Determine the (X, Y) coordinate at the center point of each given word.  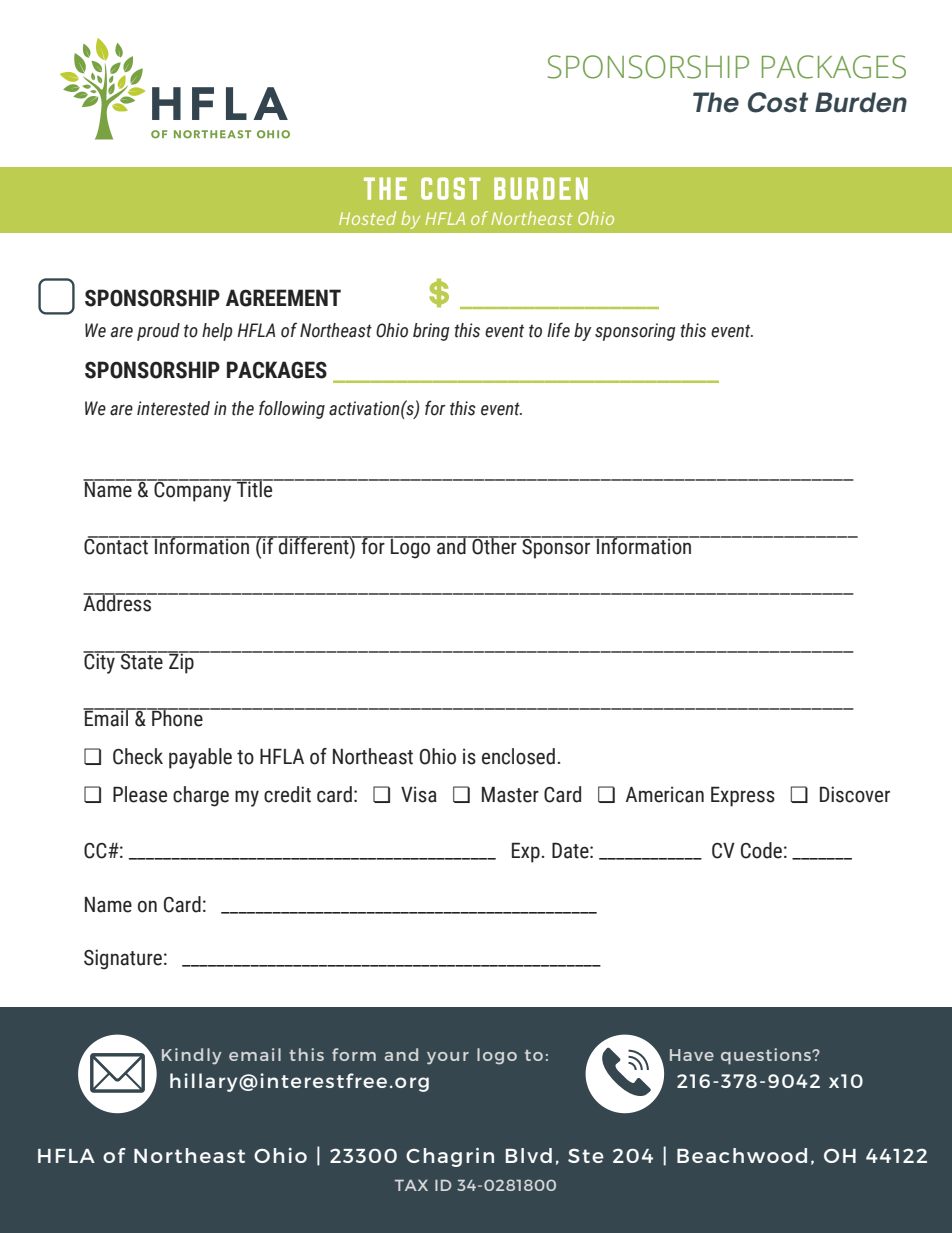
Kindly (192, 1056)
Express (743, 796)
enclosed (518, 756)
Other (494, 545)
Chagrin (450, 1157)
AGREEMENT (283, 298)
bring (431, 332)
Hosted (367, 218)
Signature (123, 959)
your (448, 1058)
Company (193, 490)
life (558, 330)
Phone (177, 717)
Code (761, 850)
